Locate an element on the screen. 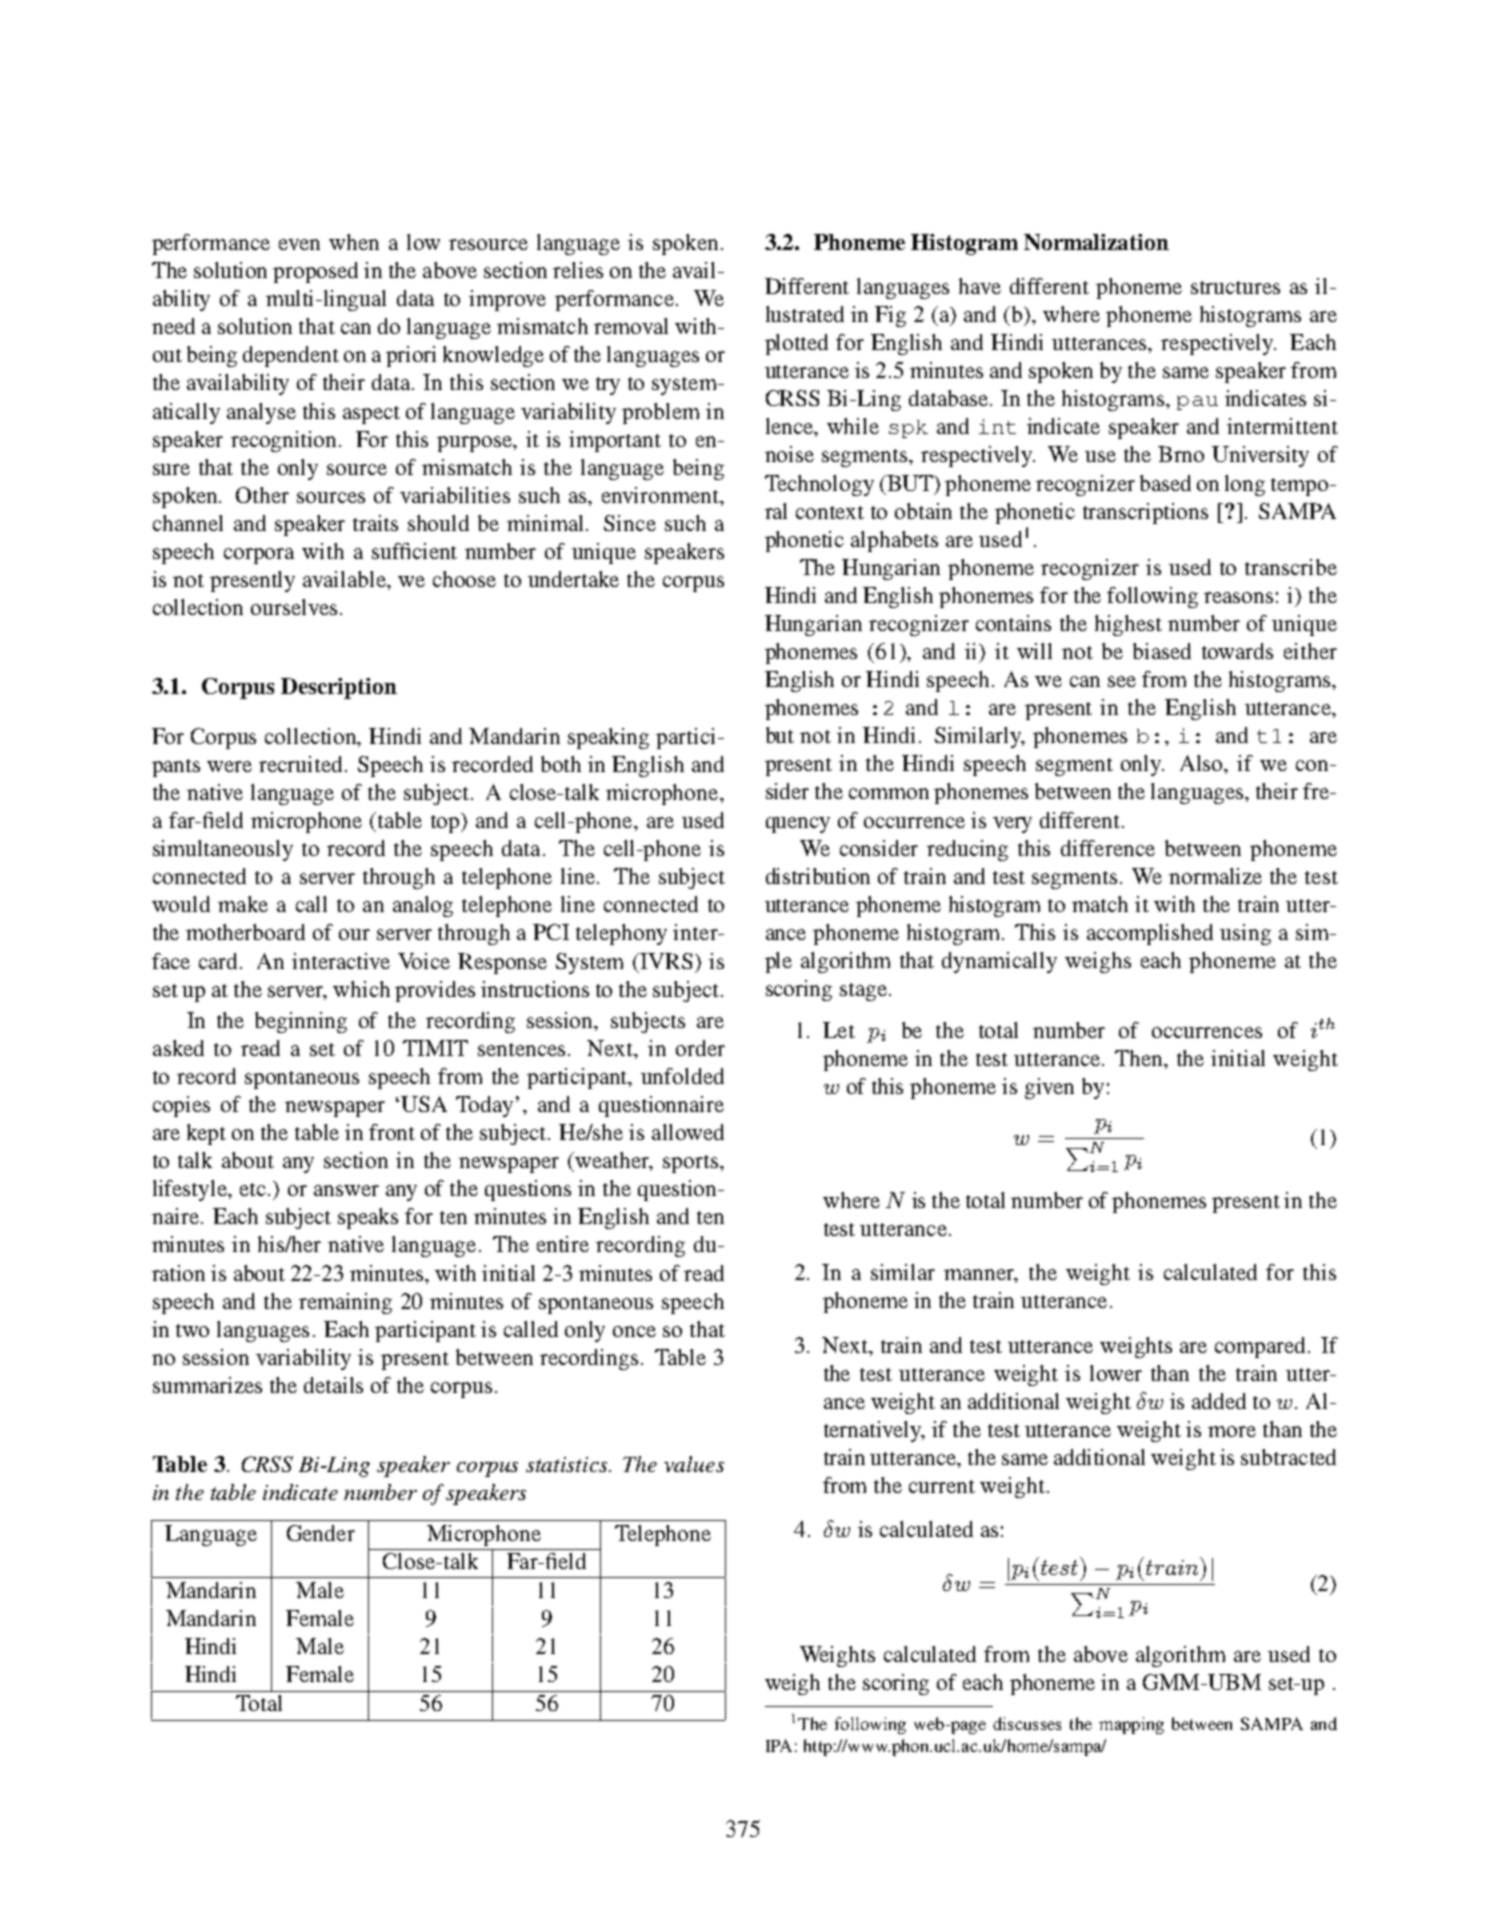 The height and width of the screenshot is (1924, 1486). plotted is located at coordinates (796, 344).
